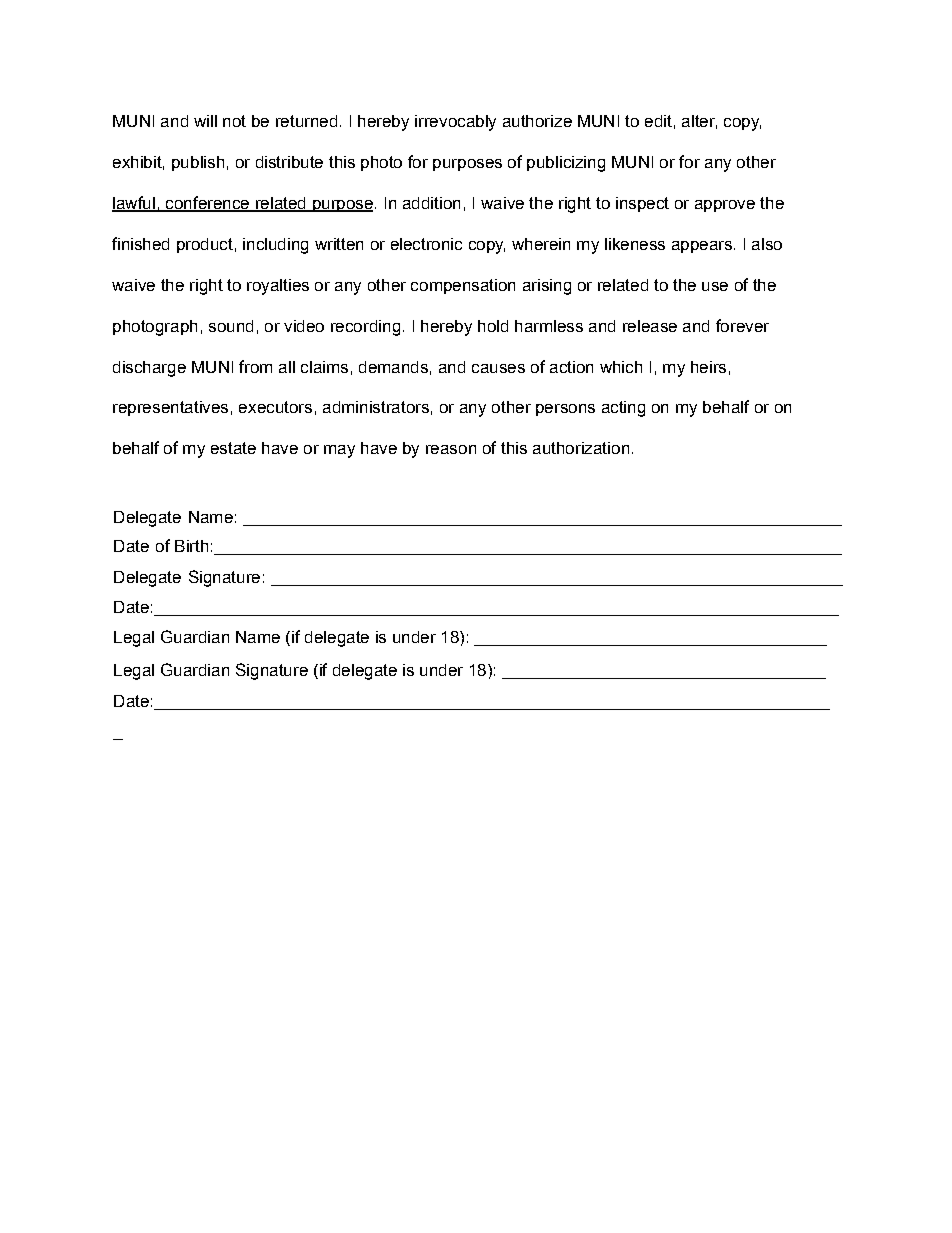 The height and width of the screenshot is (1233, 952). Describe the element at coordinates (581, 448) in the screenshot. I see `authorization` at that location.
